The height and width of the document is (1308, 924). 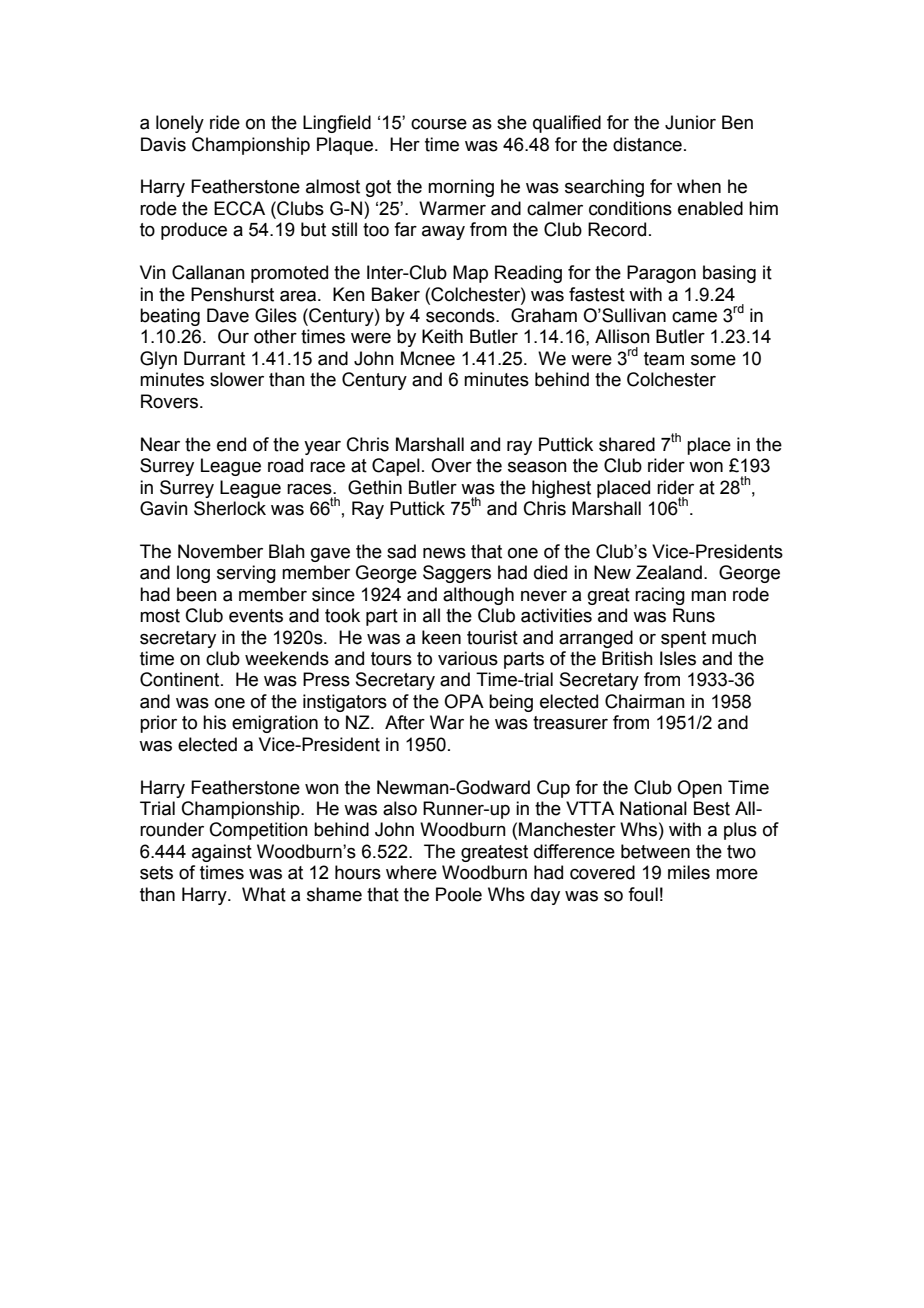 I want to click on lonely, so click(x=180, y=124).
